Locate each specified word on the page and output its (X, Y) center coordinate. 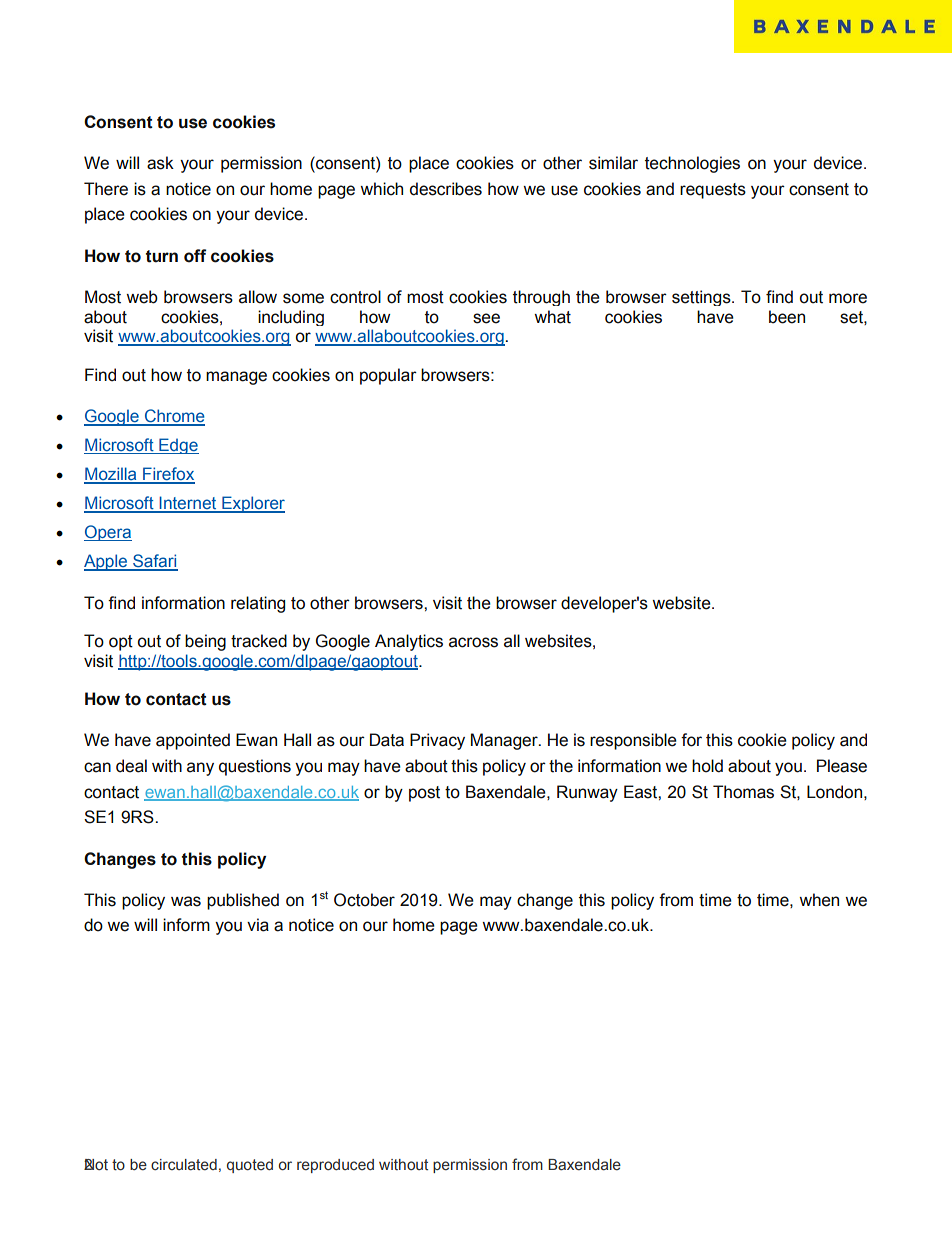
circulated (184, 1165)
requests (713, 191)
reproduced (335, 1166)
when (819, 900)
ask (160, 163)
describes (446, 189)
